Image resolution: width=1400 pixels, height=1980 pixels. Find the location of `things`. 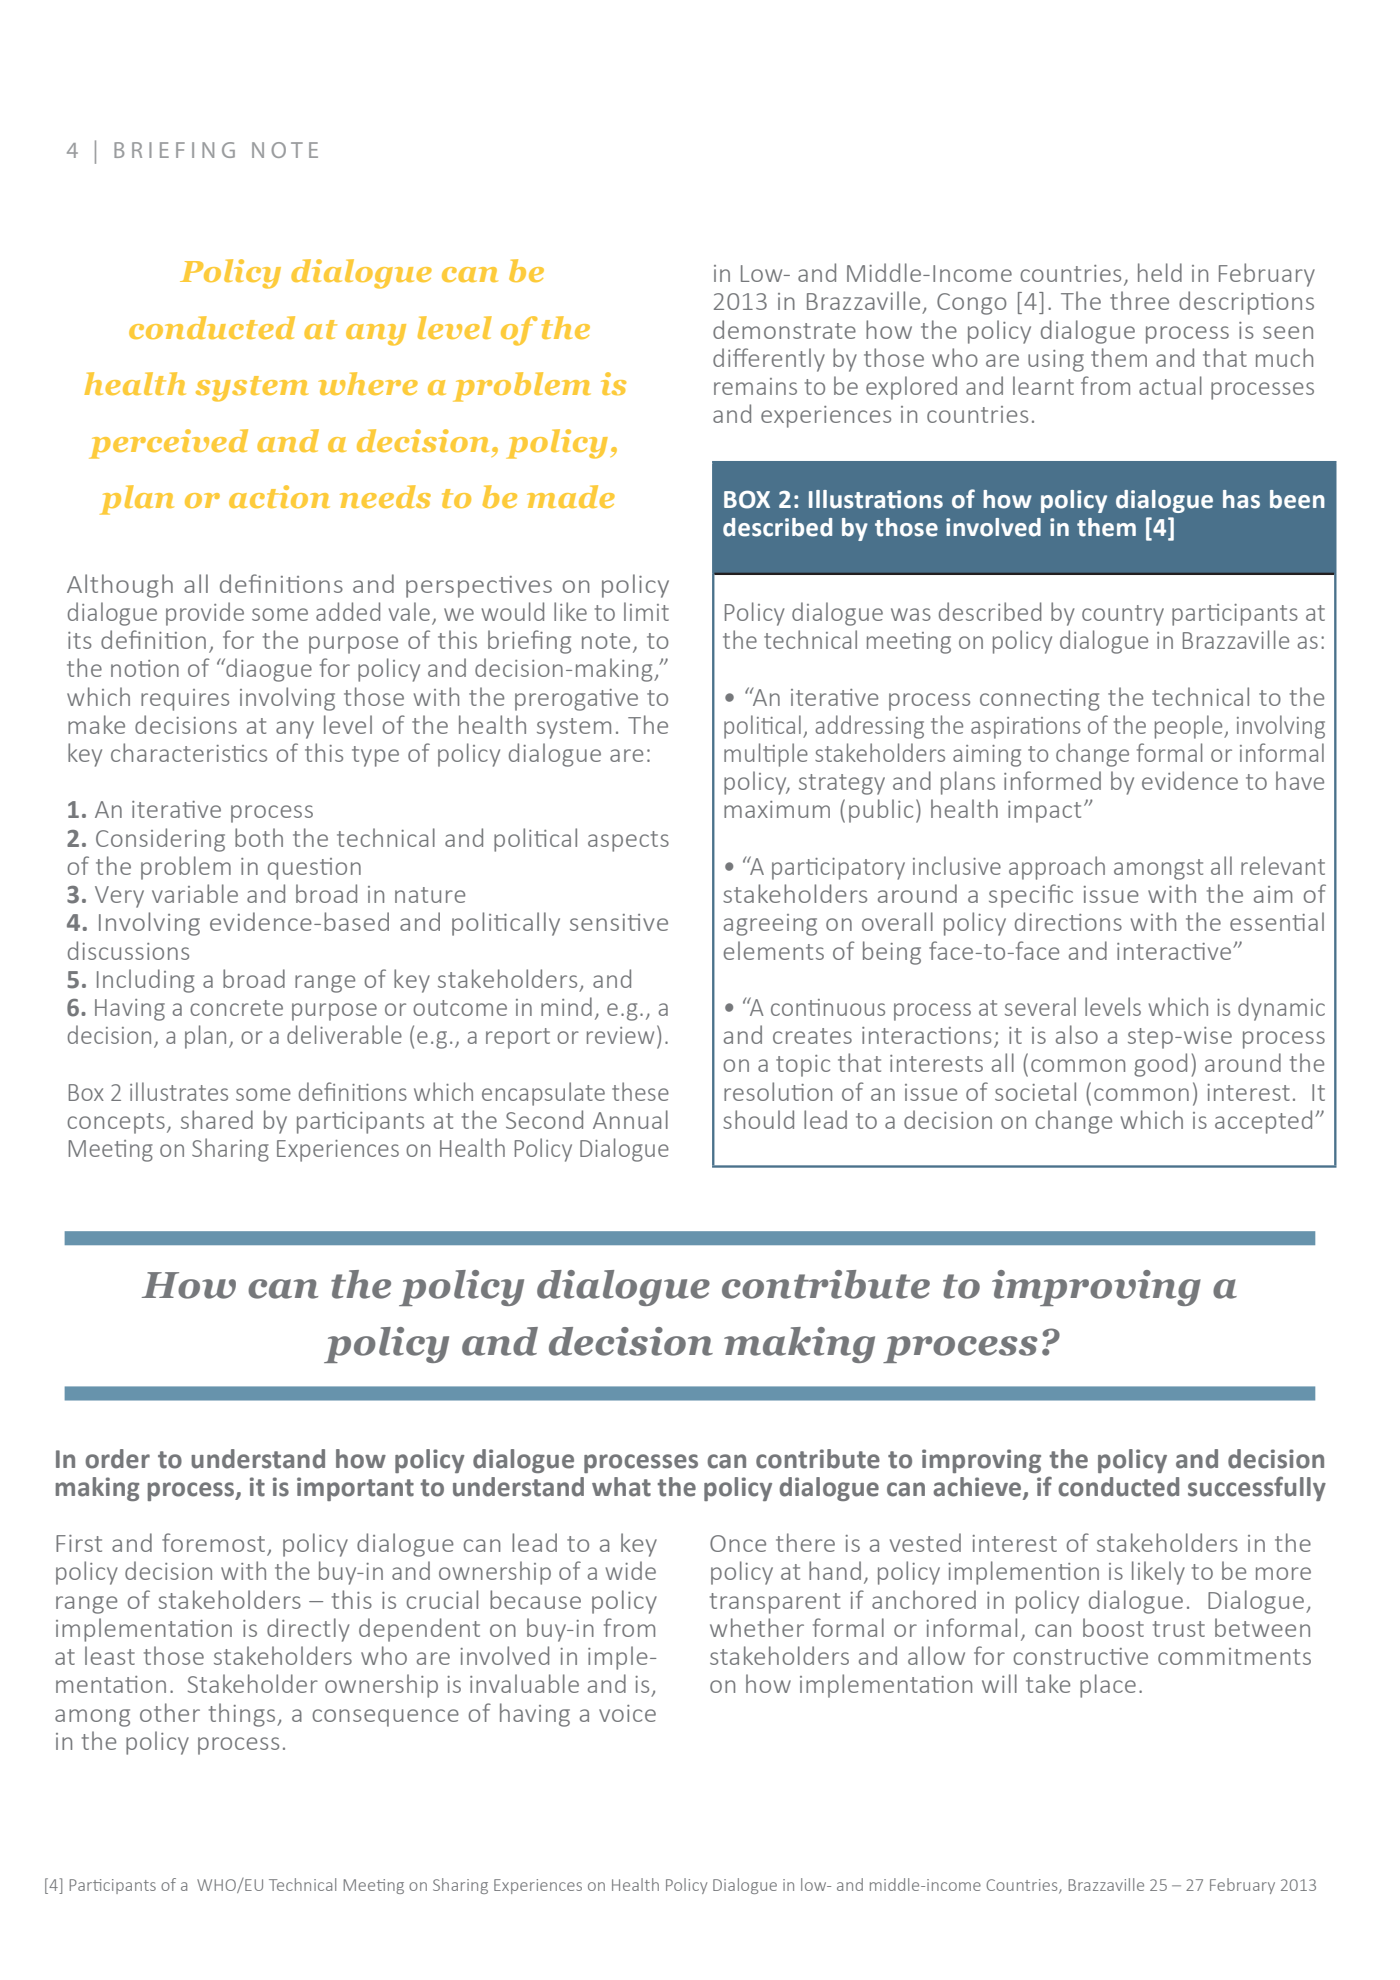

things is located at coordinates (243, 1715).
